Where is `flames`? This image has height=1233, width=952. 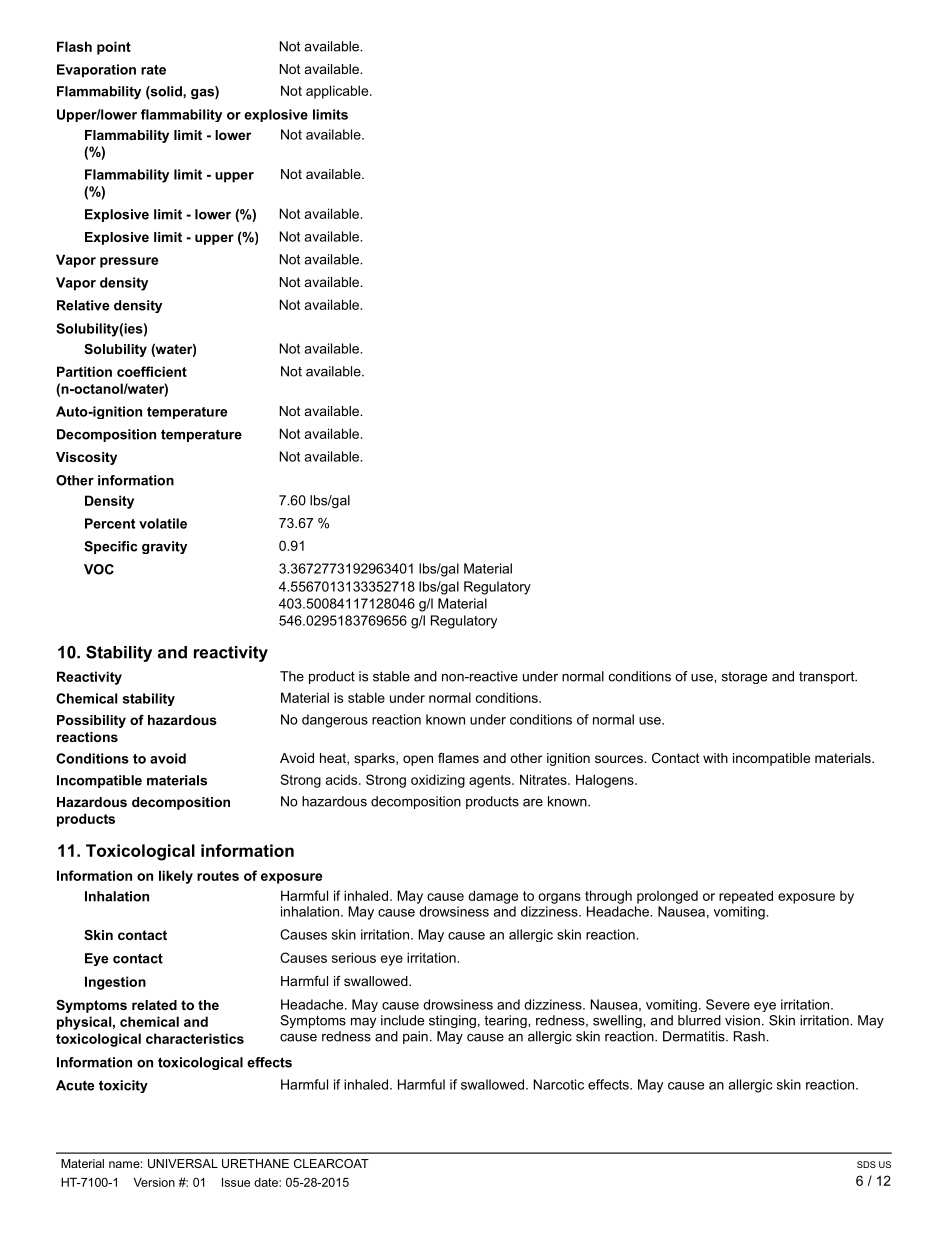
flames is located at coordinates (458, 758).
